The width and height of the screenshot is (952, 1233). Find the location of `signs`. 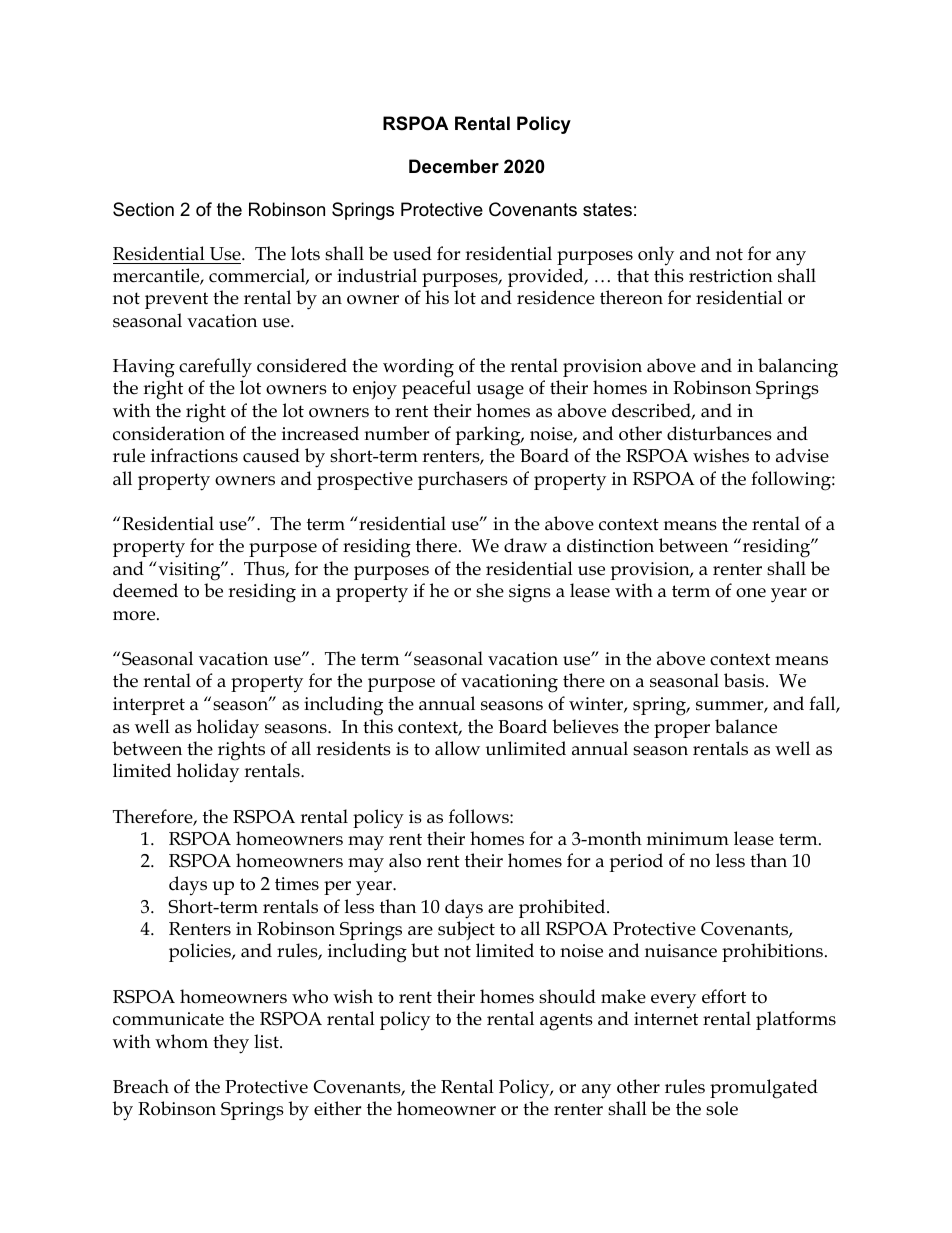

signs is located at coordinates (530, 593).
